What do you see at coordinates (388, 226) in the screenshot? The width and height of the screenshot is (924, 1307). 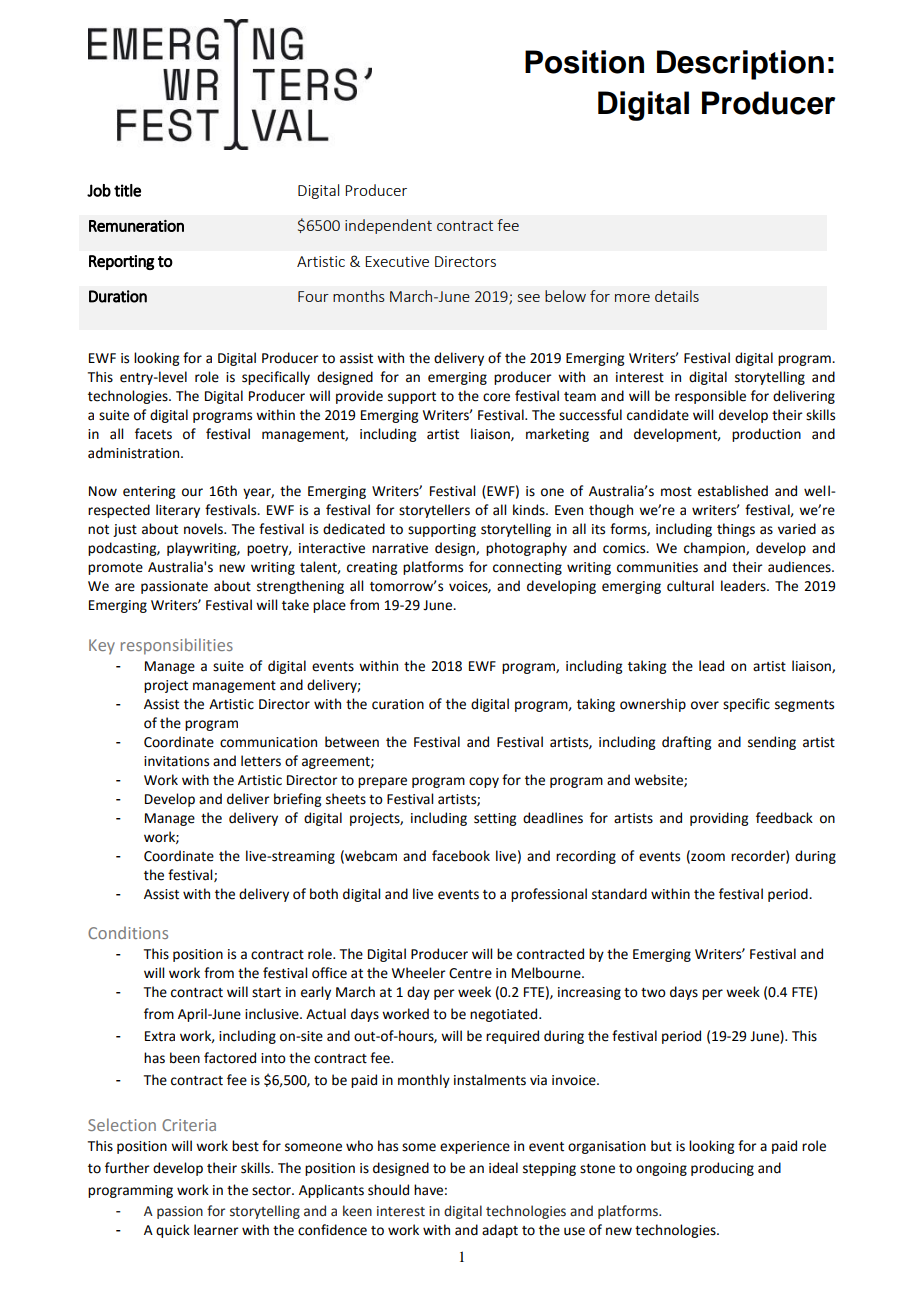 I see `independent` at bounding box center [388, 226].
